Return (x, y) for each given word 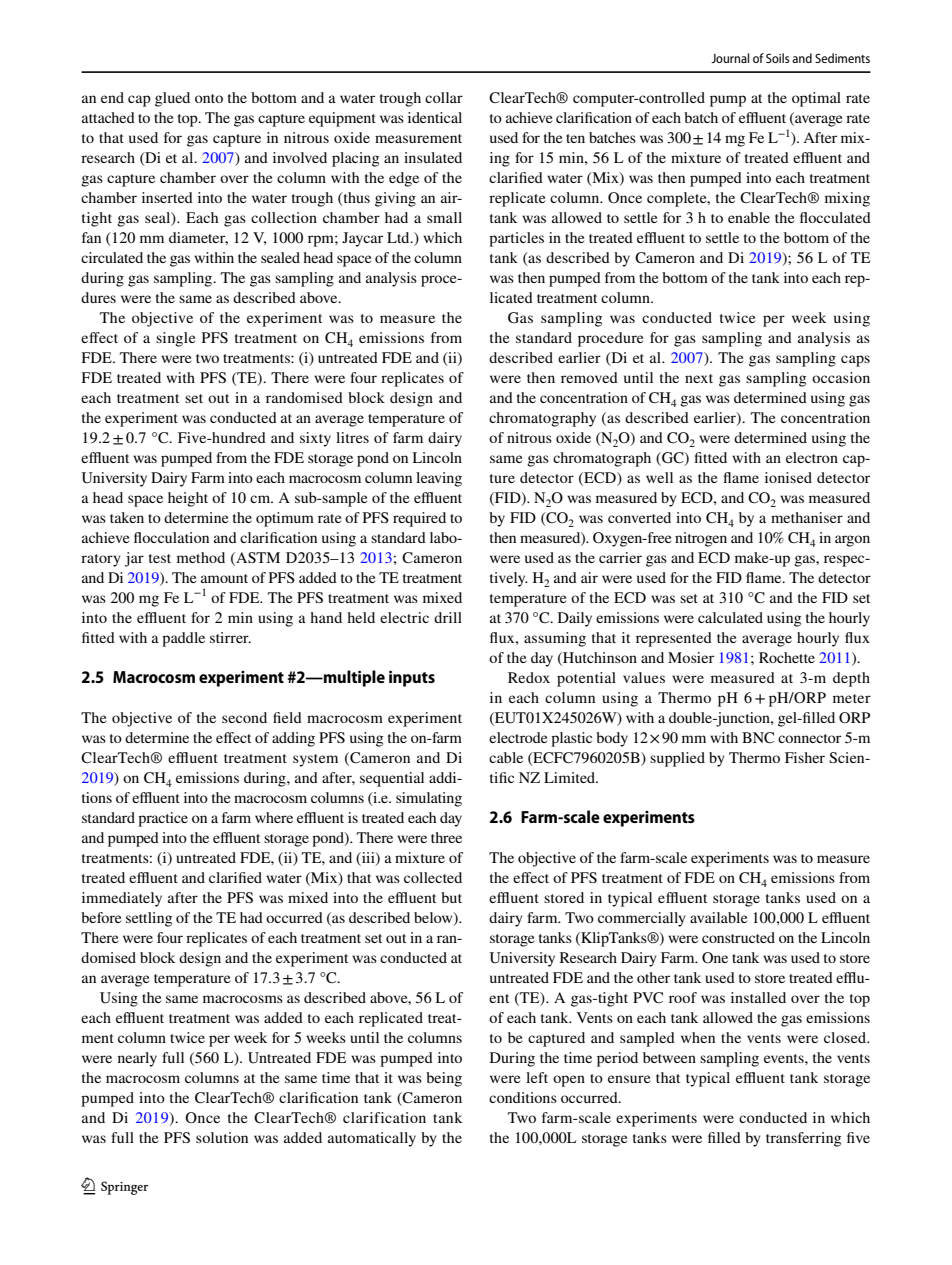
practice (163, 819)
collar (444, 97)
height (188, 499)
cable (506, 757)
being (444, 1079)
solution (222, 1137)
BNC (758, 737)
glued (172, 99)
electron (812, 457)
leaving (439, 479)
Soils (777, 58)
